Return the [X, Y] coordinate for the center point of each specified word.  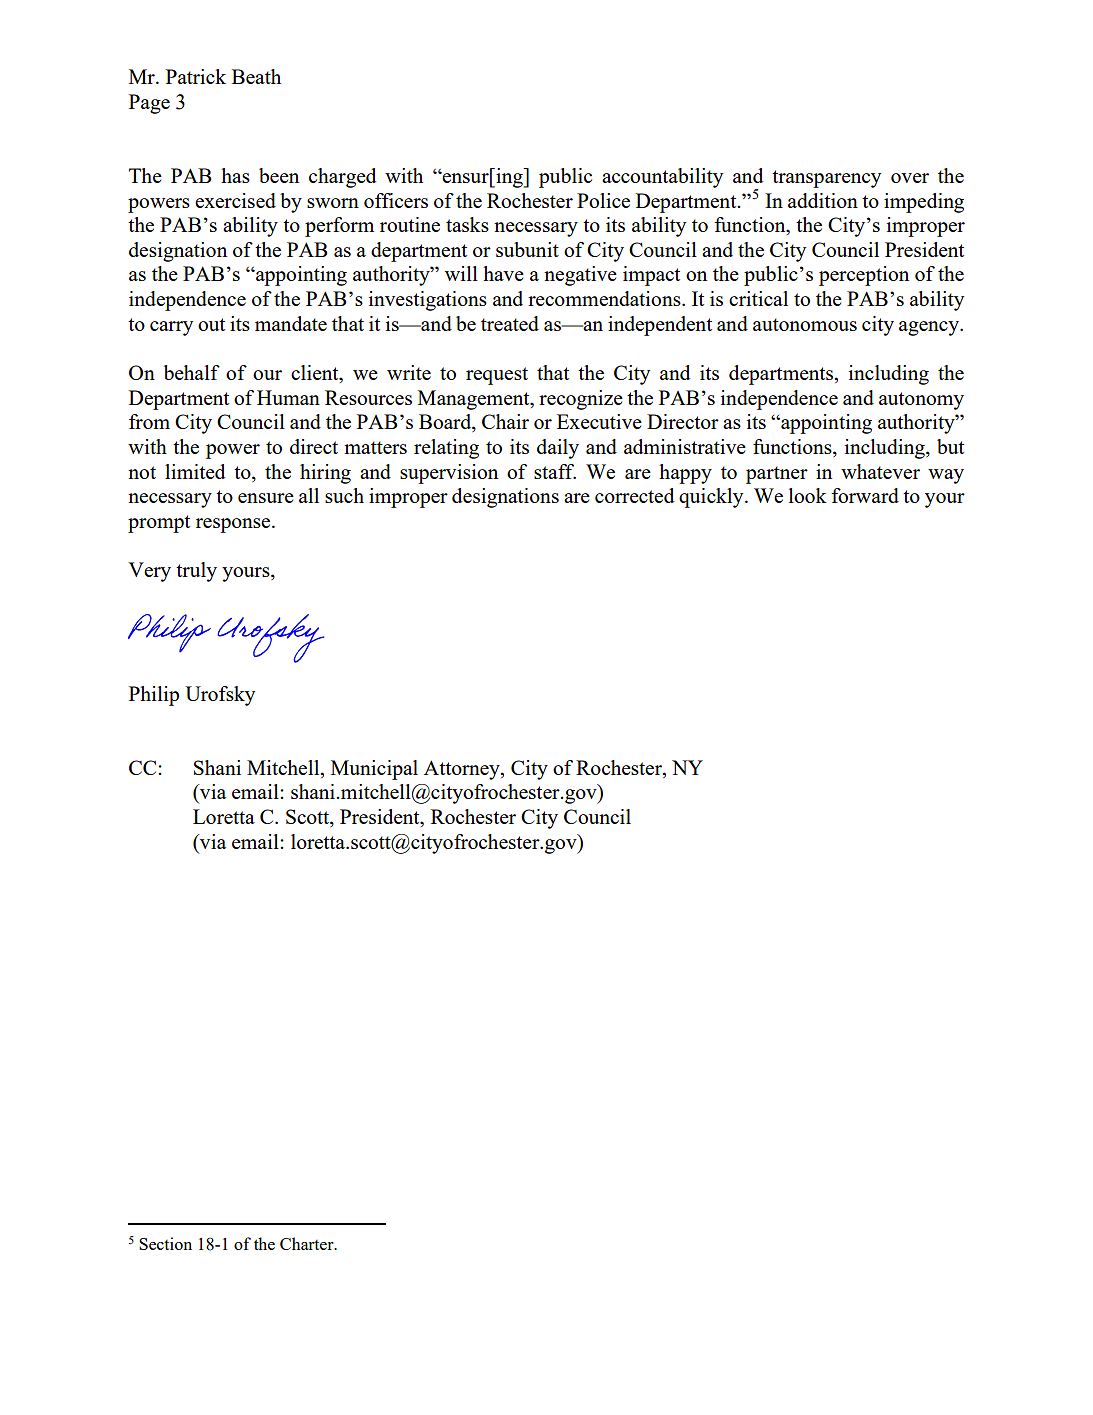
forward [865, 495]
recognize [581, 400]
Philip [154, 696]
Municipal [374, 770]
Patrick [196, 76]
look [808, 495]
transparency [826, 179]
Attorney [463, 770]
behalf [192, 372]
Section [165, 1243]
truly [196, 572]
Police [603, 200]
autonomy [921, 401]
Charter [308, 1243]
